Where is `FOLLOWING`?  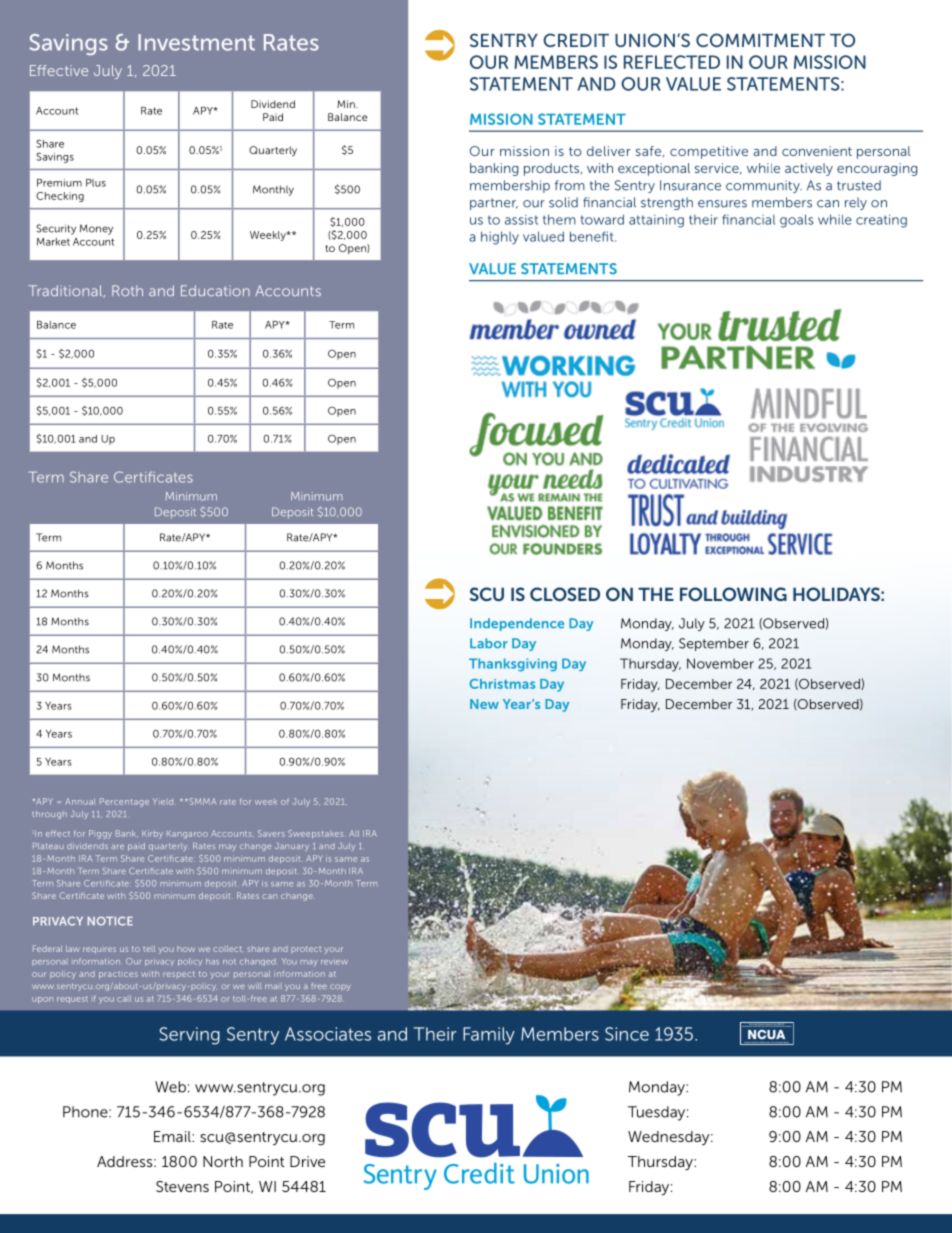
FOLLOWING is located at coordinates (733, 594).
